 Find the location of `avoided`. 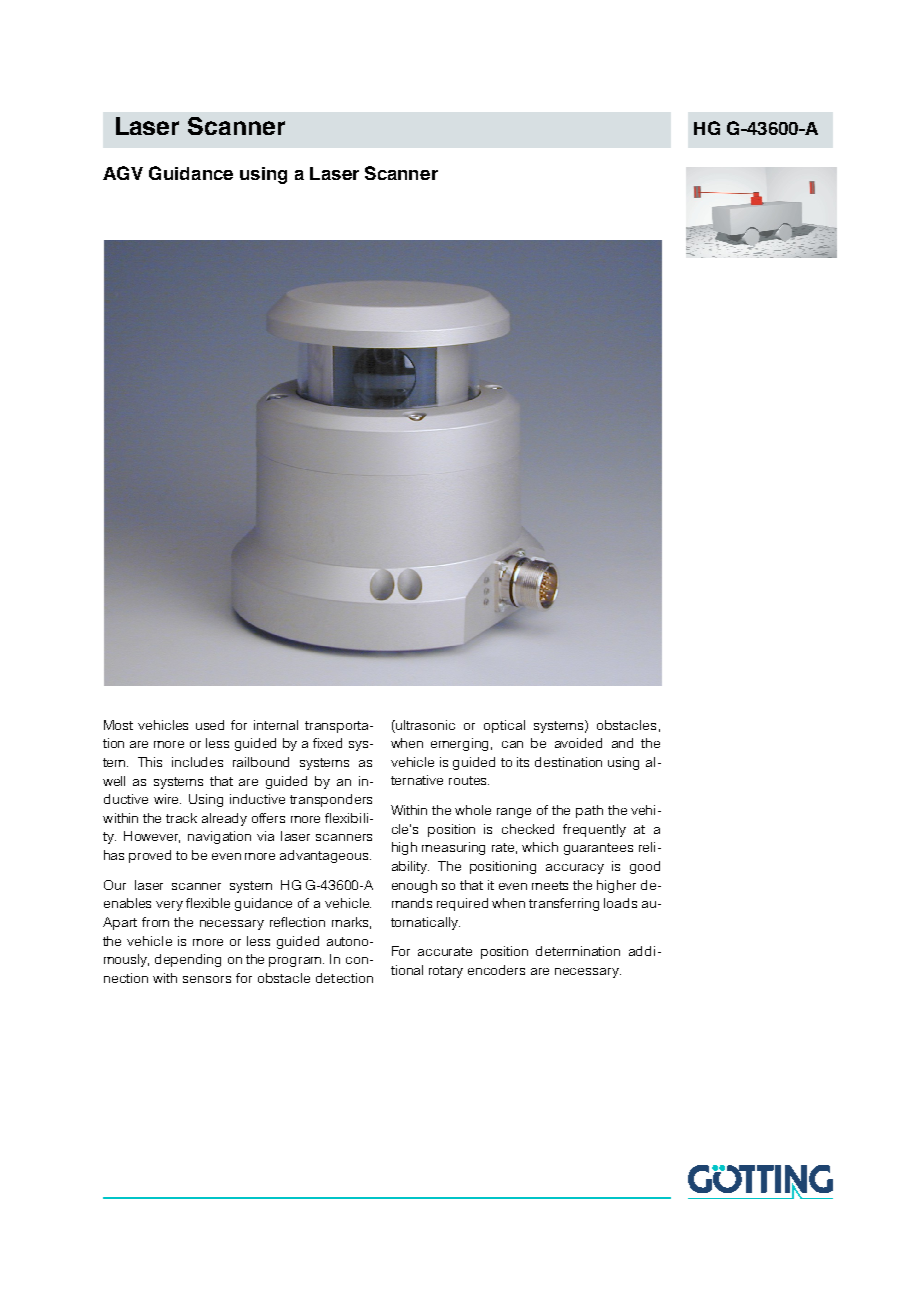

avoided is located at coordinates (578, 743).
